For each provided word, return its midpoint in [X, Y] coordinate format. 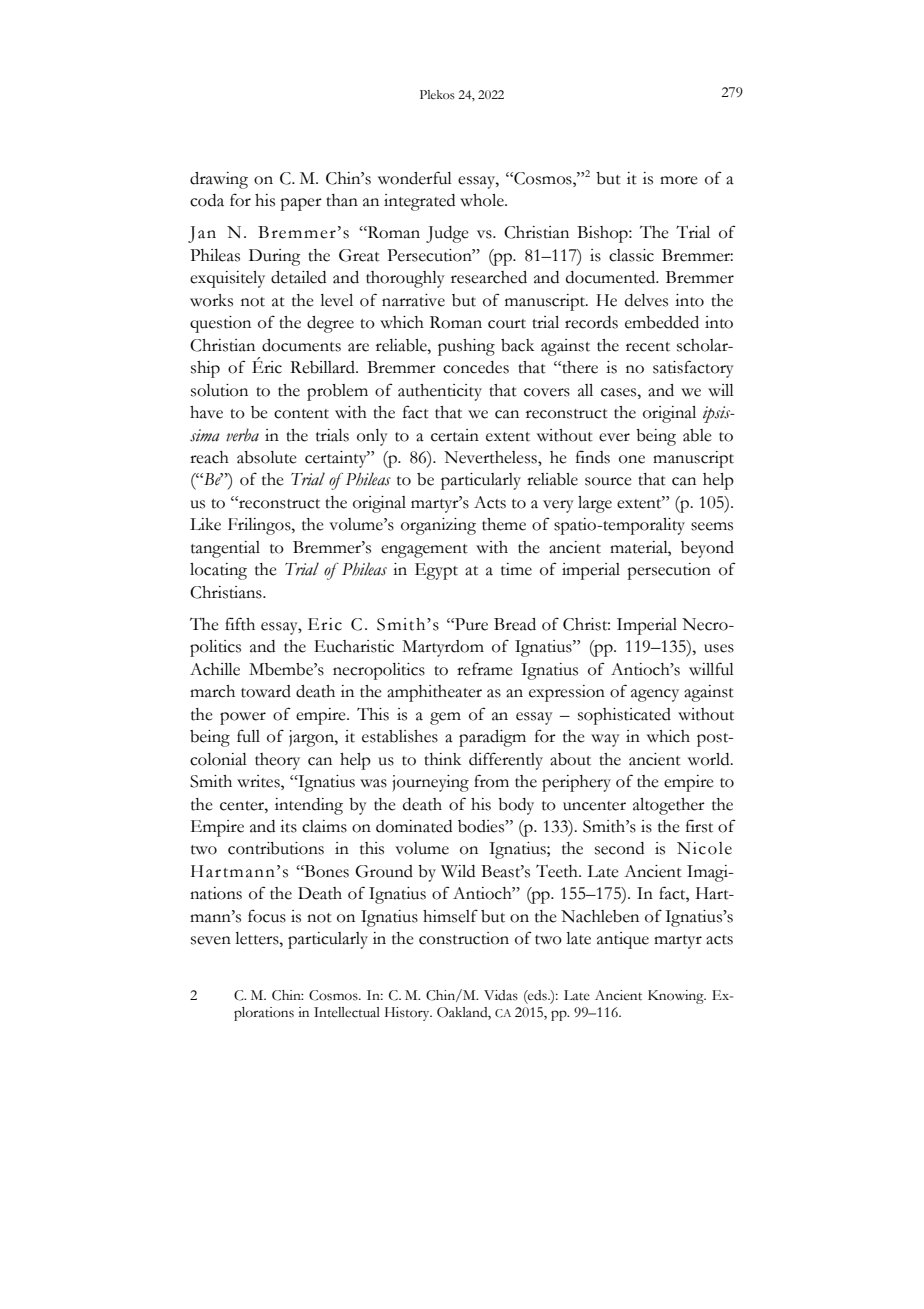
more [679, 180]
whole [483, 200]
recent [648, 347]
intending [309, 806]
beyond [707, 549]
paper [301, 204]
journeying [430, 783]
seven [211, 940]
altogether [669, 806]
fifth [240, 624]
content [301, 414]
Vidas [501, 995]
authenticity [440, 392]
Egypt [436, 571]
